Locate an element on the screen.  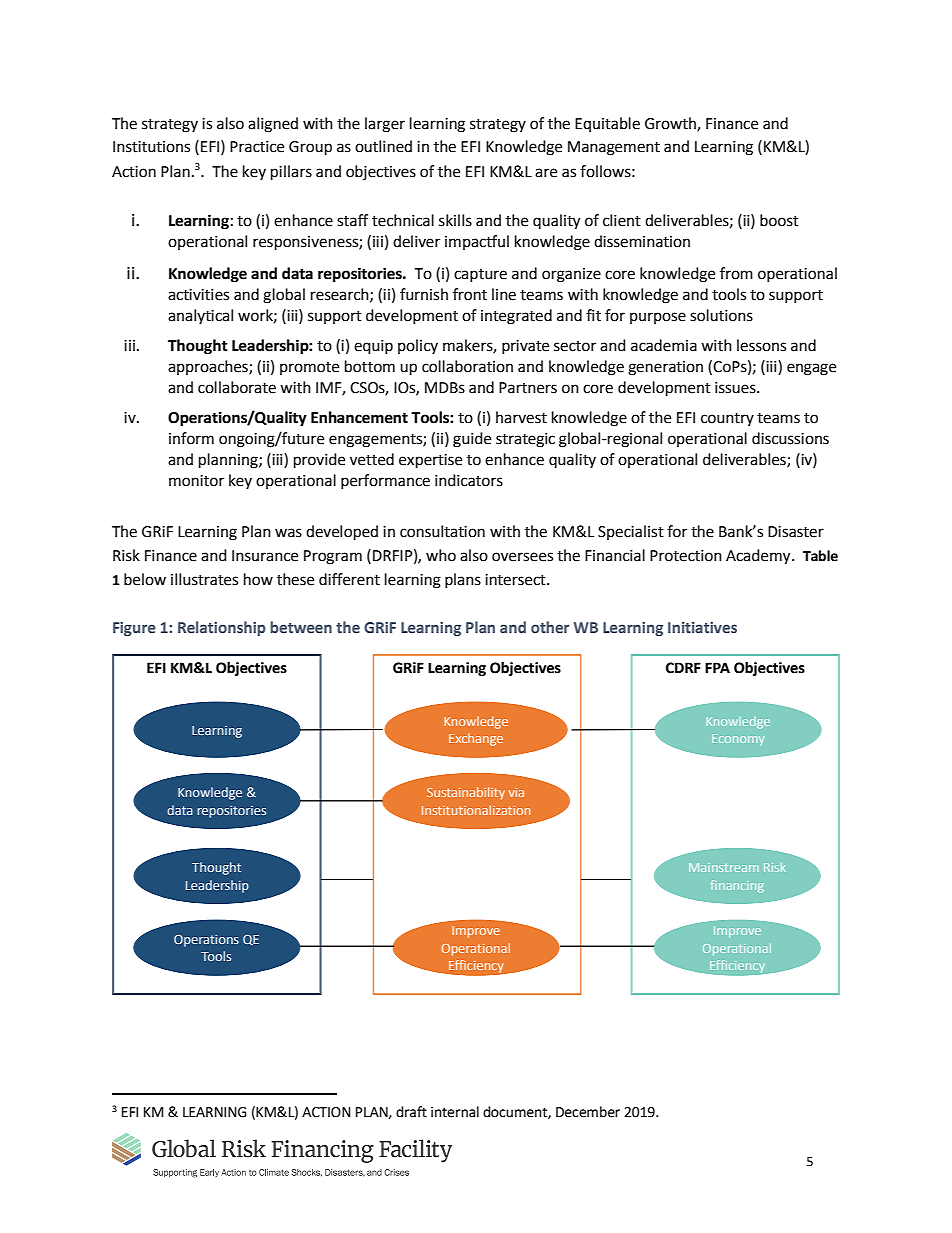
Practice is located at coordinates (257, 147).
